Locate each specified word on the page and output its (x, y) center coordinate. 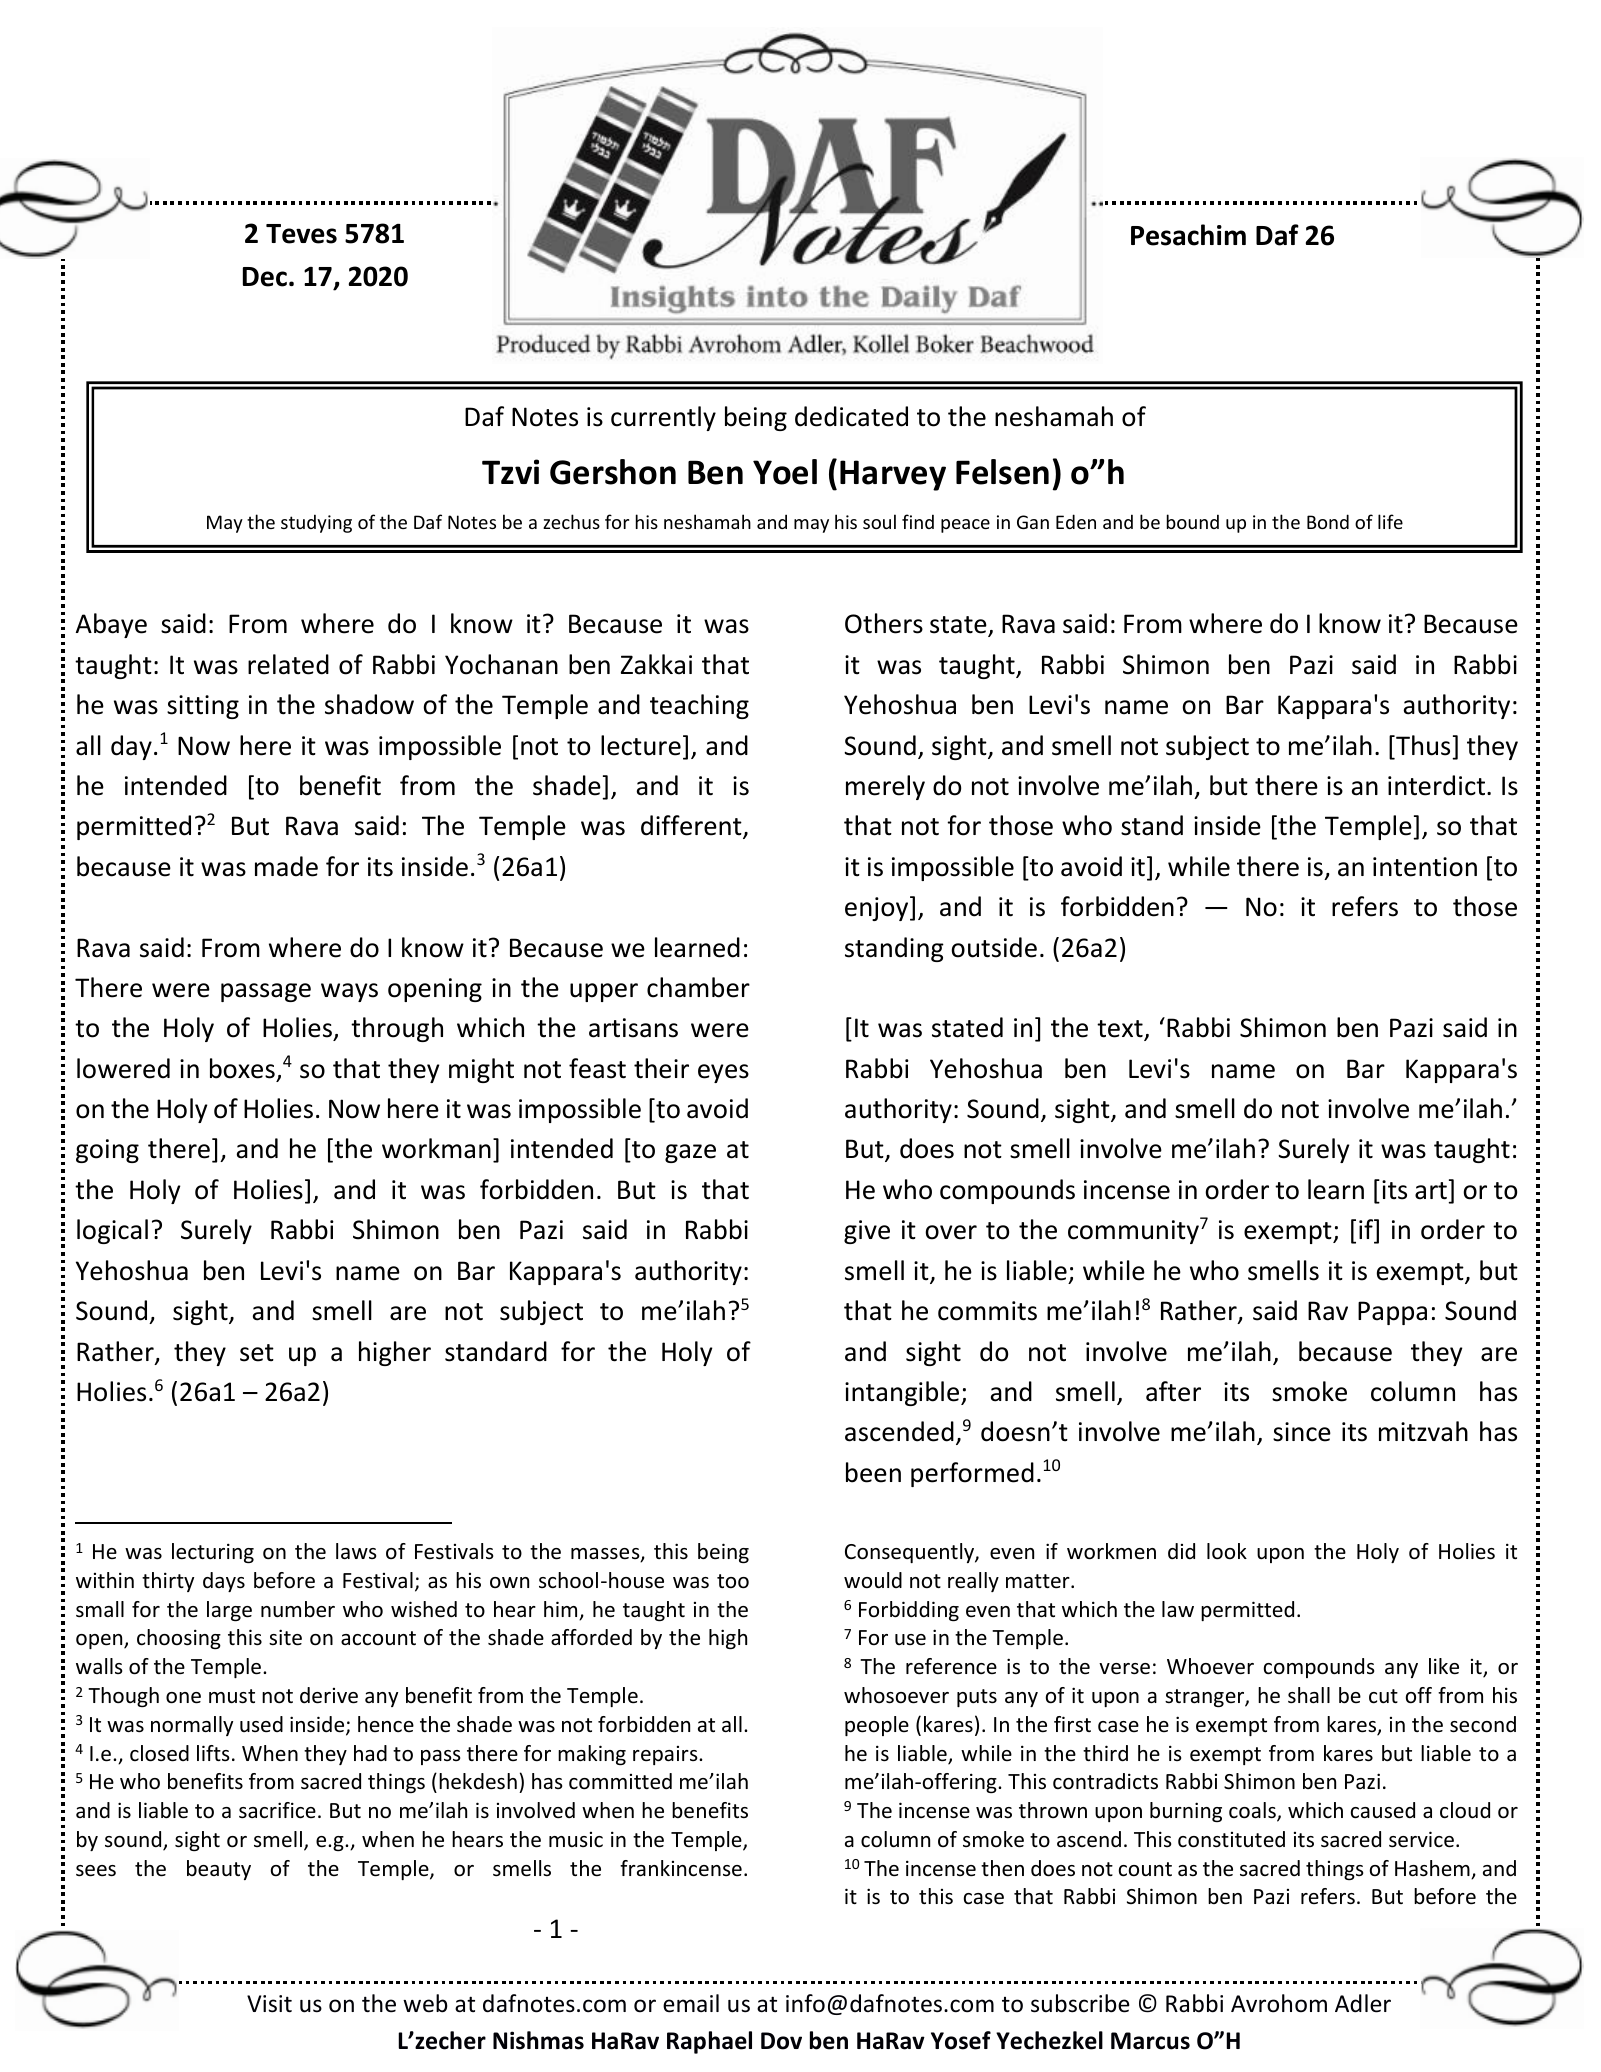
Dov (781, 2041)
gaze (690, 1153)
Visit (269, 2004)
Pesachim (1188, 235)
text (1121, 1030)
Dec (265, 277)
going (107, 1151)
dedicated (851, 416)
